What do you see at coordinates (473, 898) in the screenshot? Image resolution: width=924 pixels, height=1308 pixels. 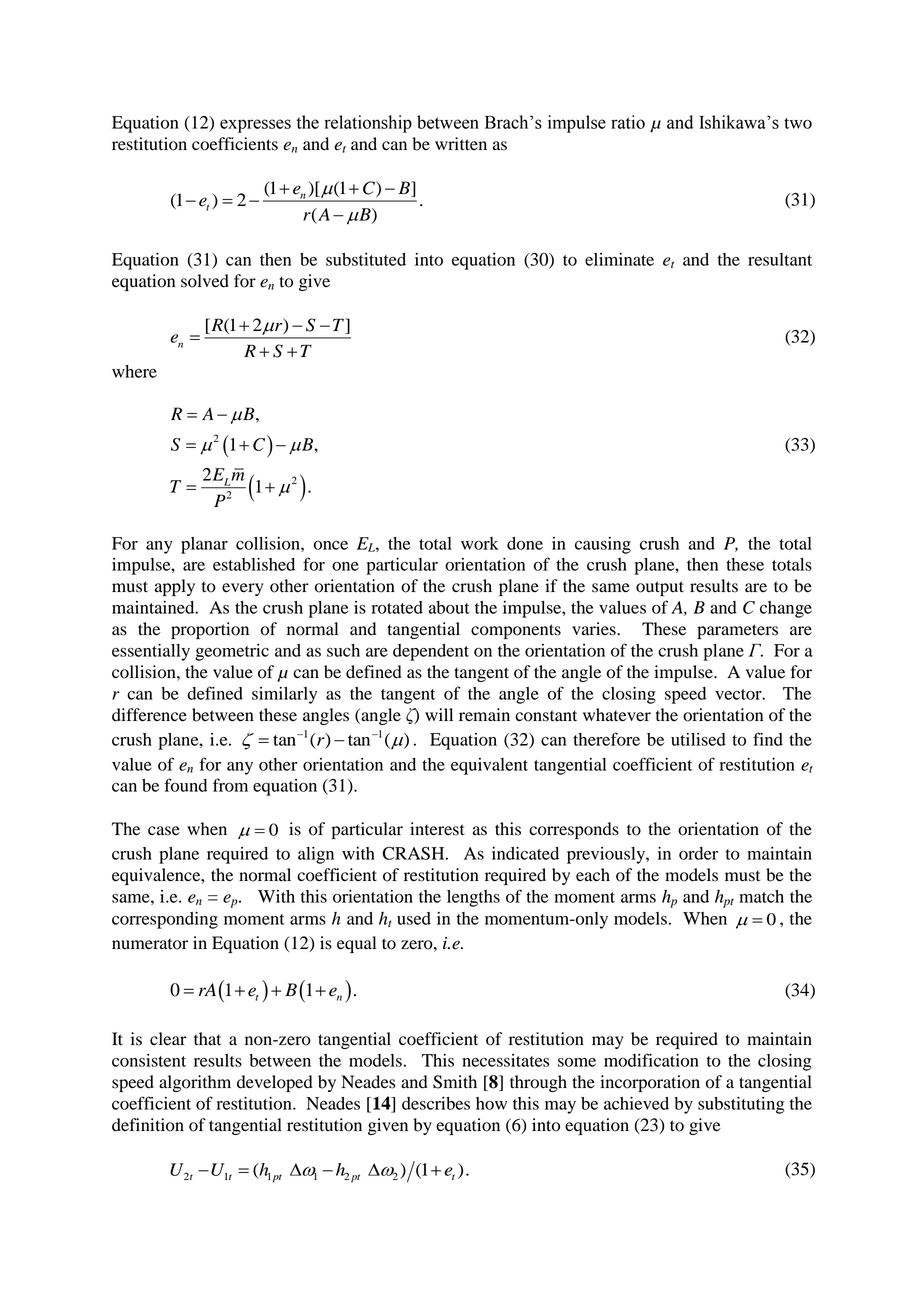 I see `lengths` at bounding box center [473, 898].
